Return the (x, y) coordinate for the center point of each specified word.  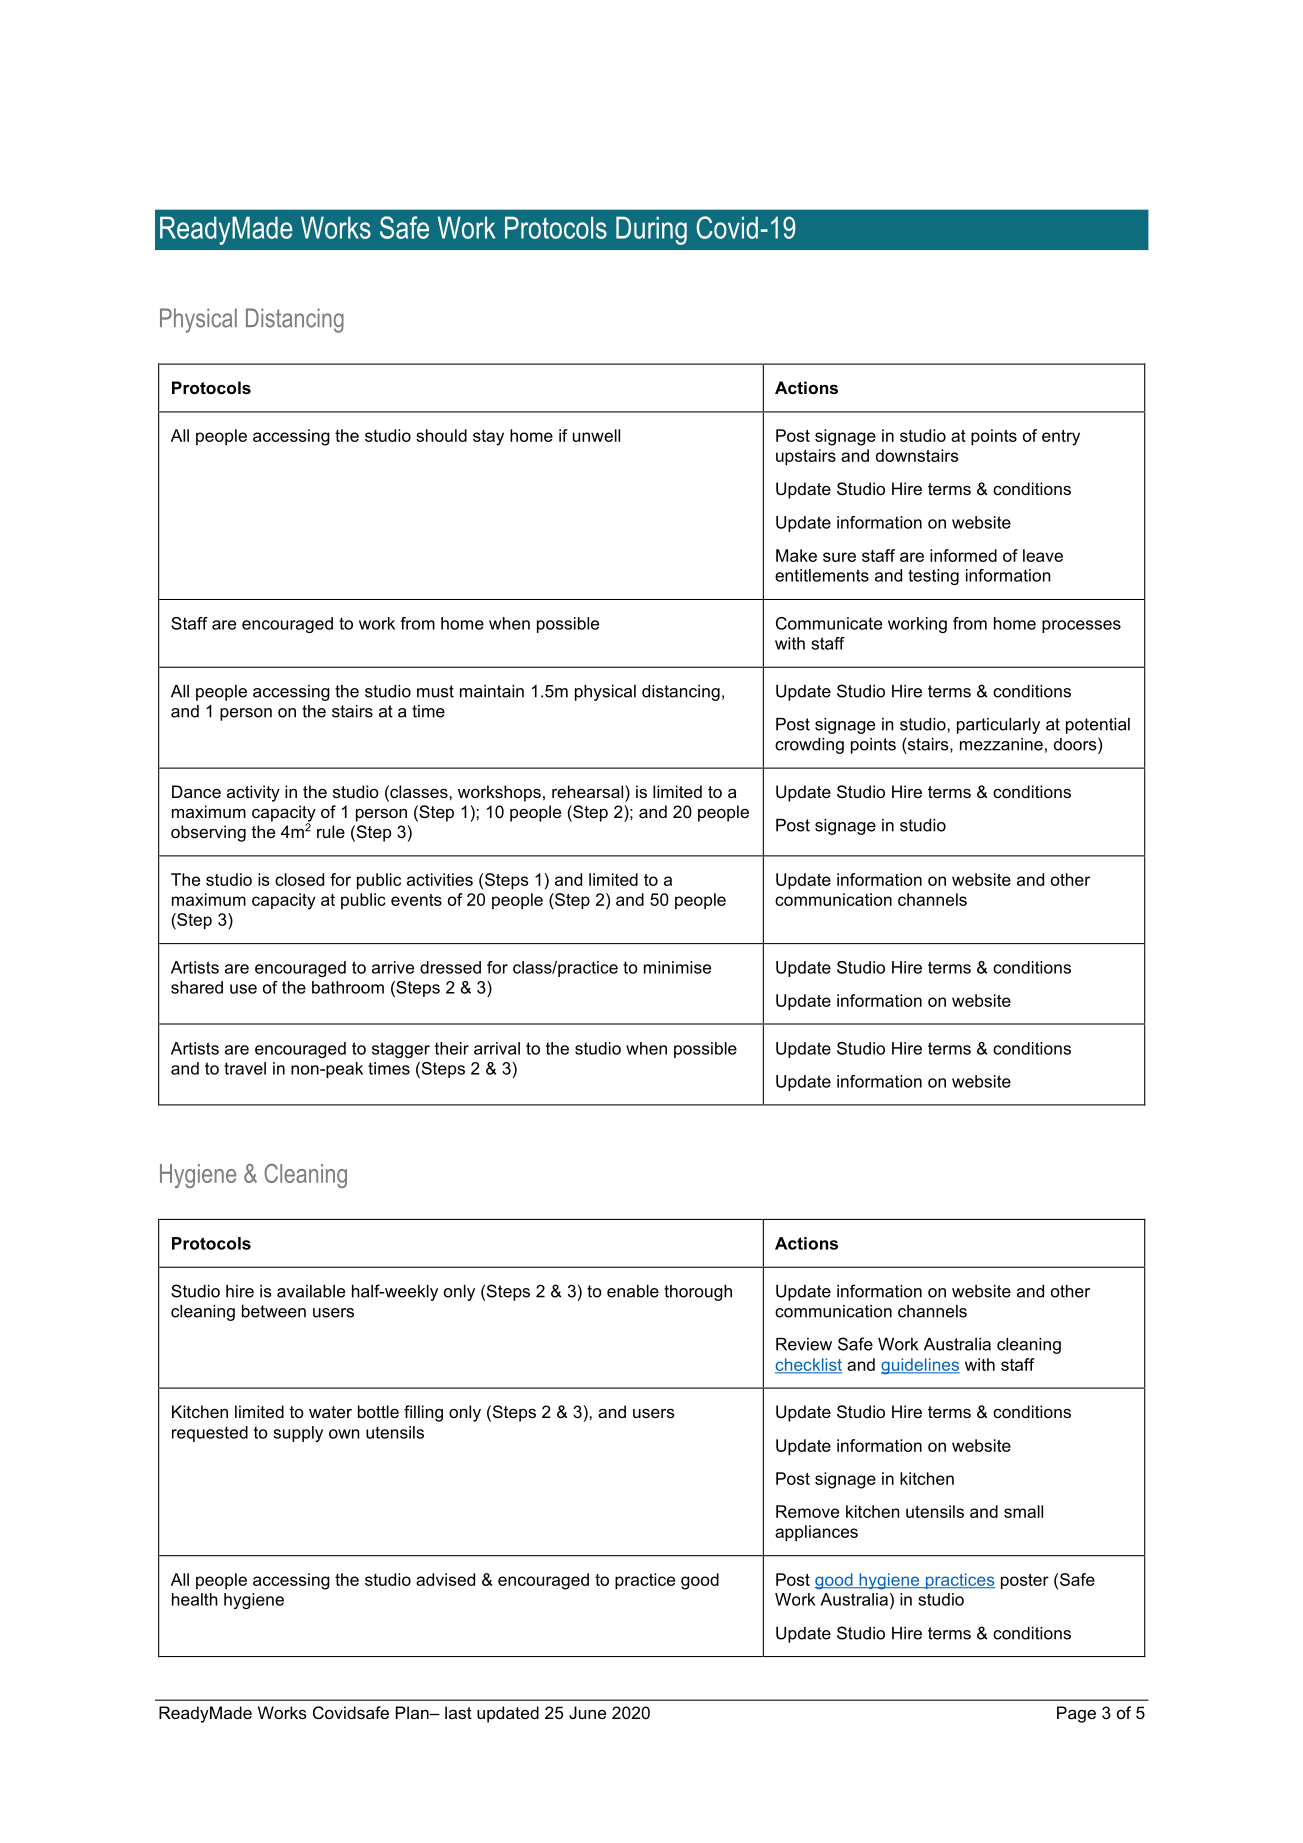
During (651, 230)
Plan (413, 1712)
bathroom (348, 987)
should (441, 435)
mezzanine (1001, 744)
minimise (677, 967)
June (587, 1712)
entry (1061, 438)
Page (1076, 1714)
